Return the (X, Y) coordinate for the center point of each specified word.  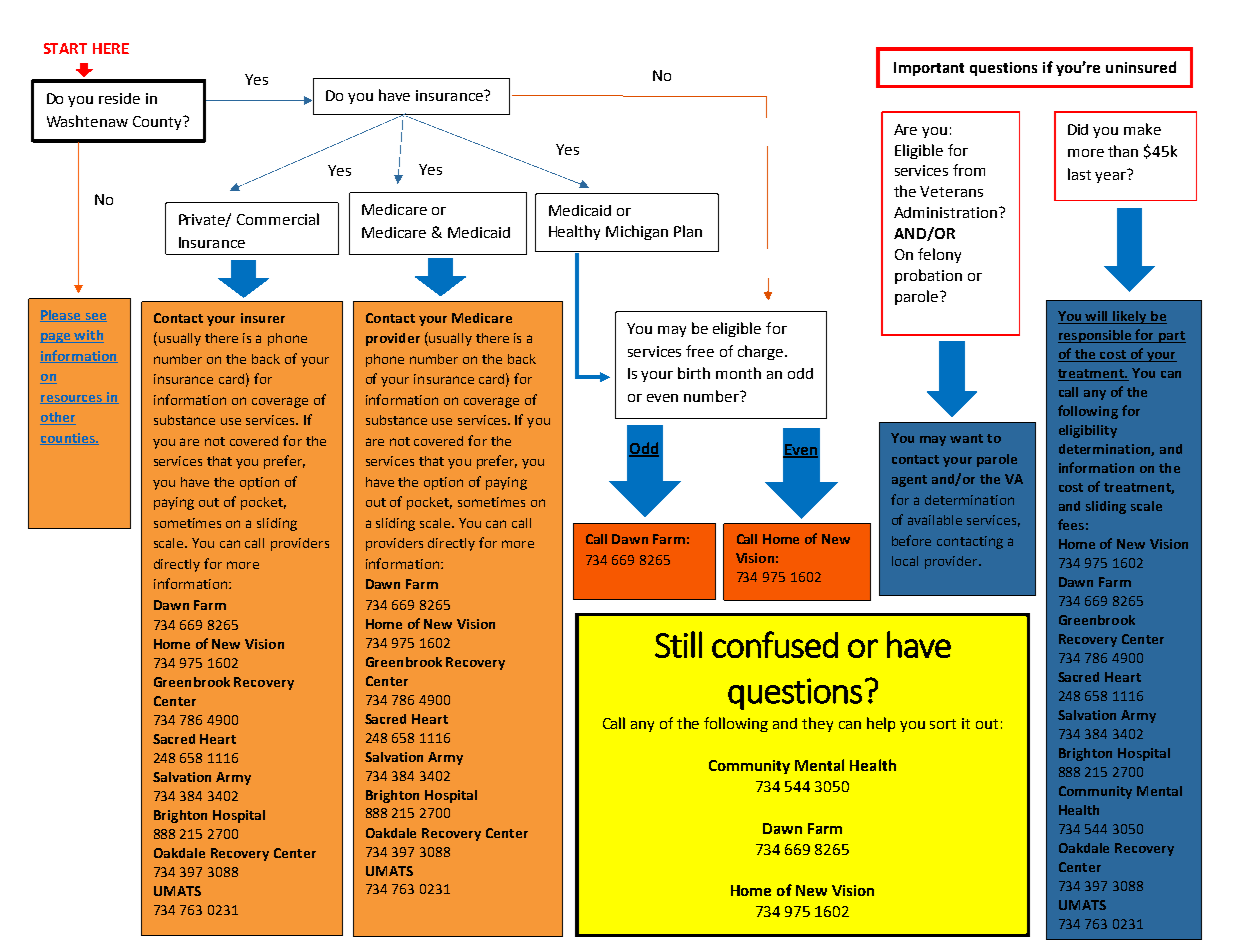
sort (943, 724)
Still (678, 644)
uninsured (1141, 67)
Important (929, 69)
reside (119, 98)
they (817, 724)
